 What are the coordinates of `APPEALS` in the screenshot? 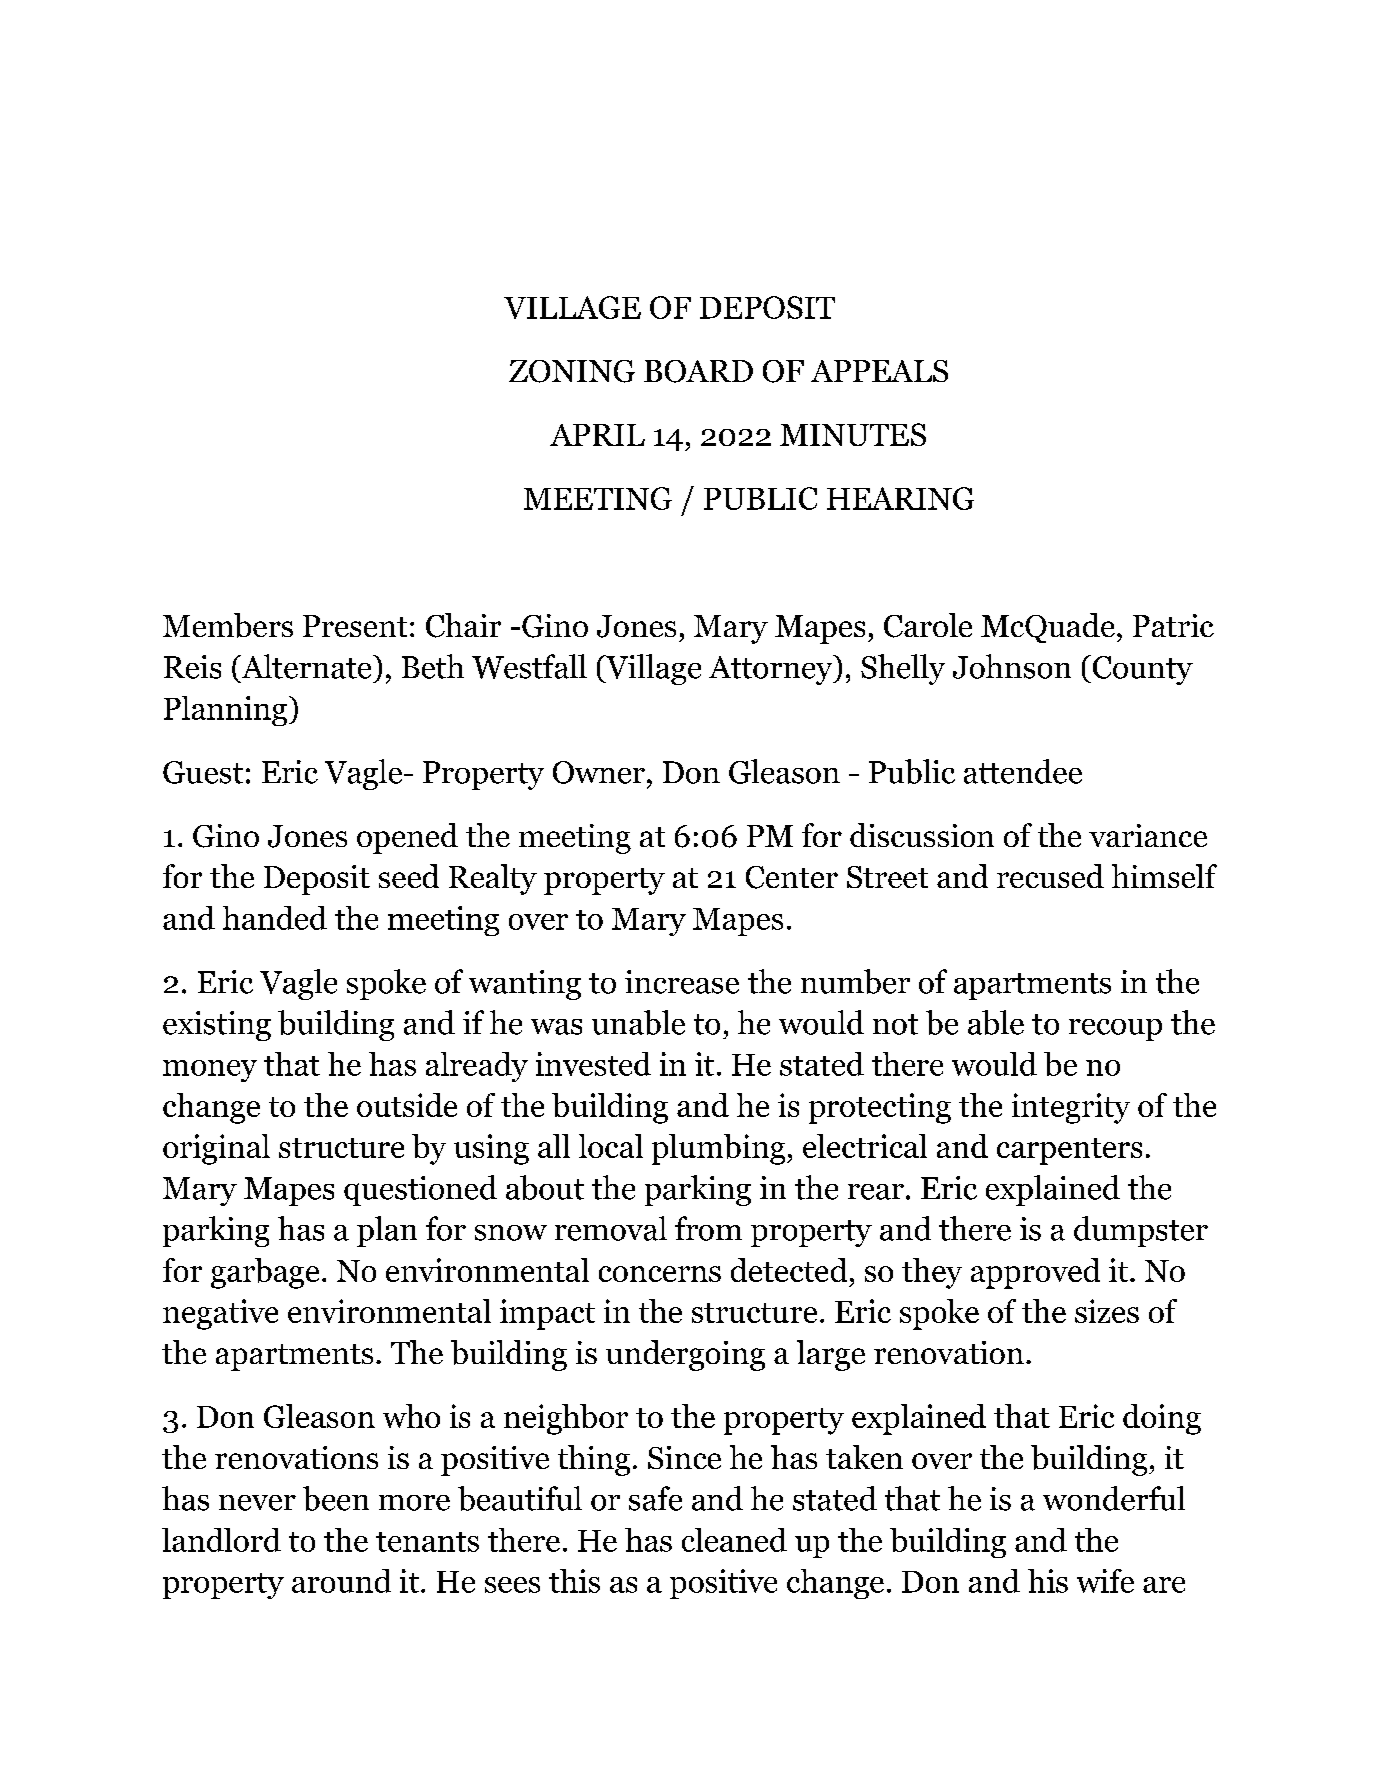 It's located at (879, 371).
